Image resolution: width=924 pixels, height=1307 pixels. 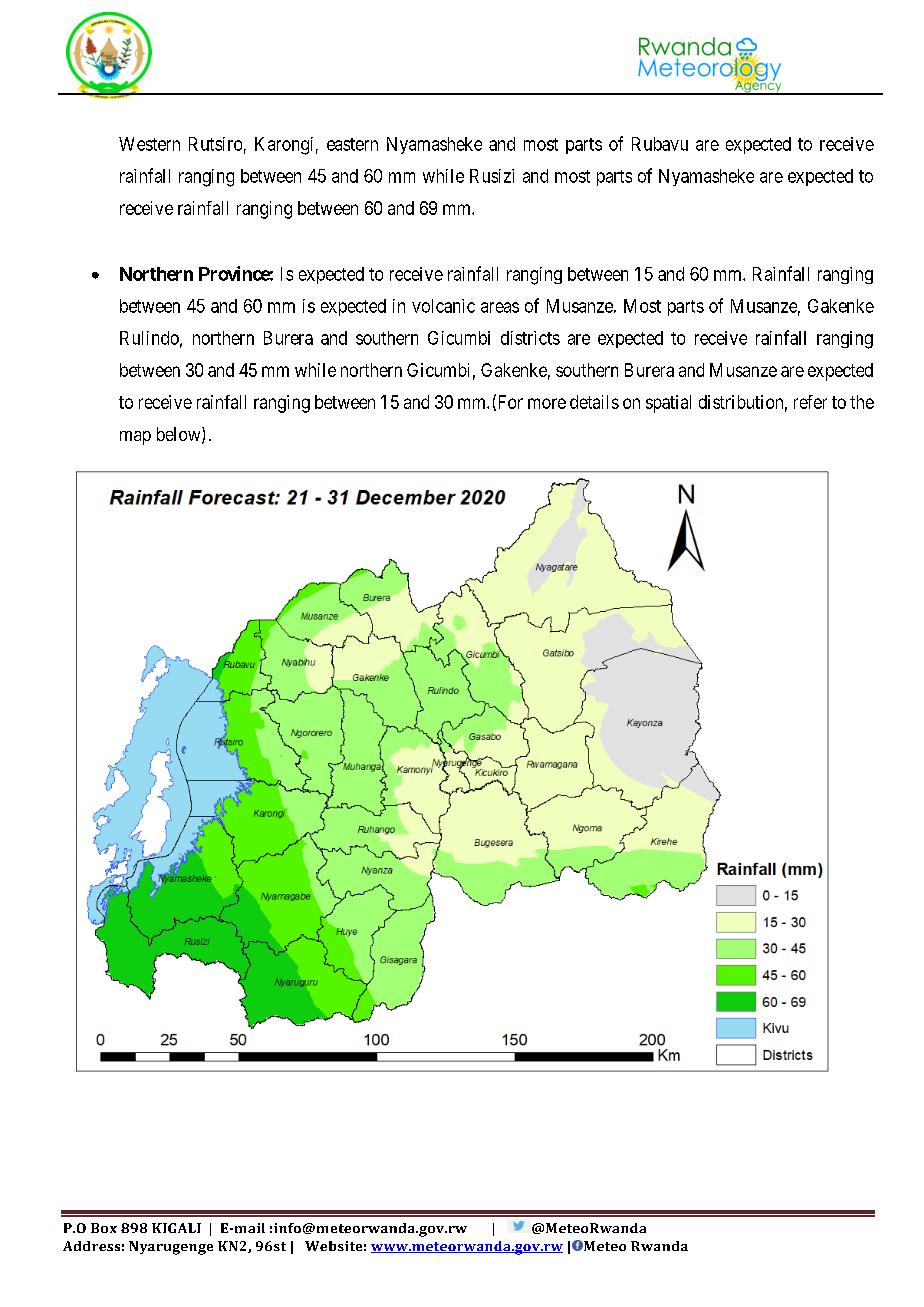 I want to click on spatial, so click(x=668, y=404).
